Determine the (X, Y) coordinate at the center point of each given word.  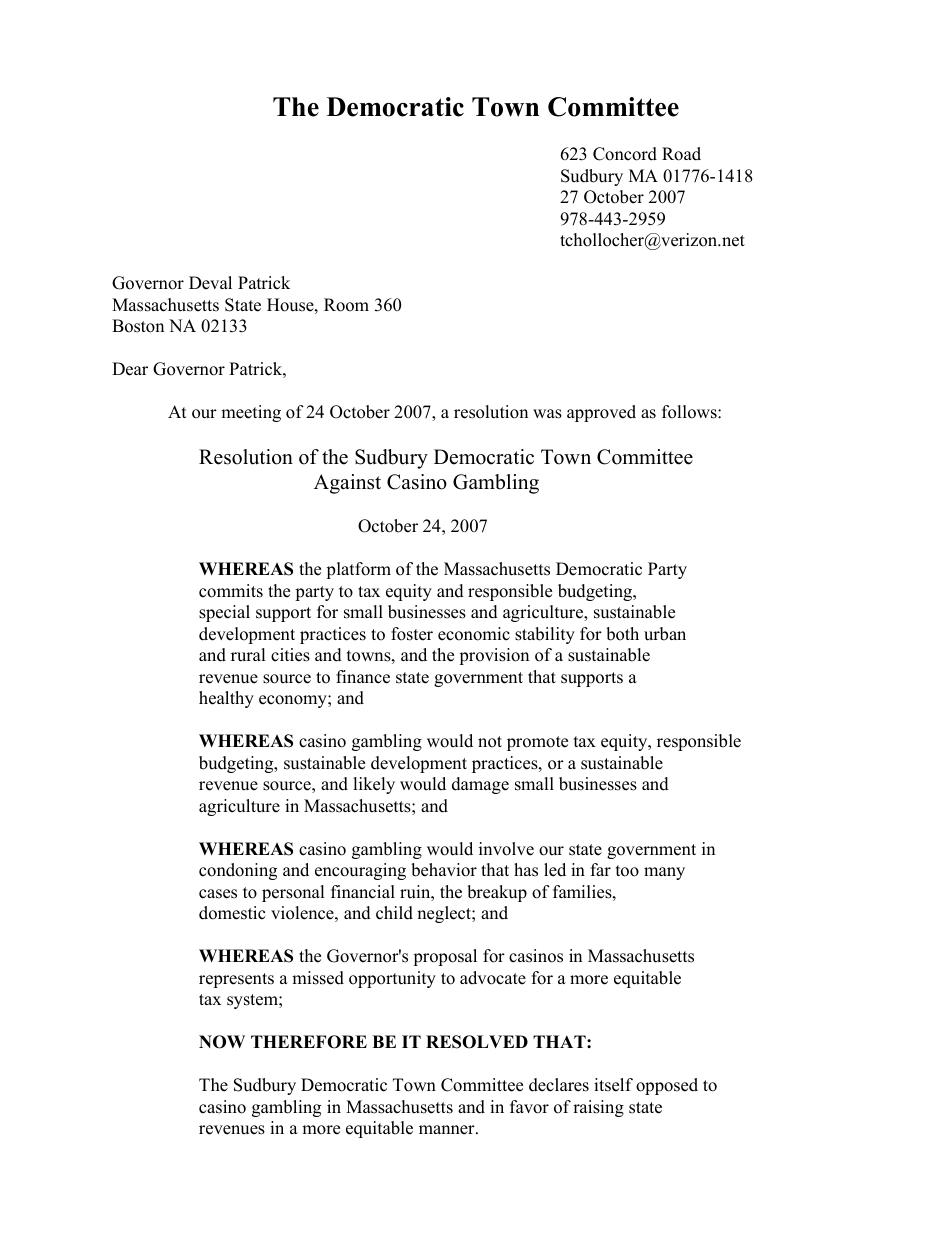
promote (537, 743)
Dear (130, 369)
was (547, 414)
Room (346, 305)
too (627, 871)
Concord (625, 154)
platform (358, 570)
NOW (222, 1042)
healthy (226, 699)
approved (601, 413)
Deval (210, 283)
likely (374, 785)
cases (218, 894)
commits (231, 591)
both (622, 634)
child (394, 913)
